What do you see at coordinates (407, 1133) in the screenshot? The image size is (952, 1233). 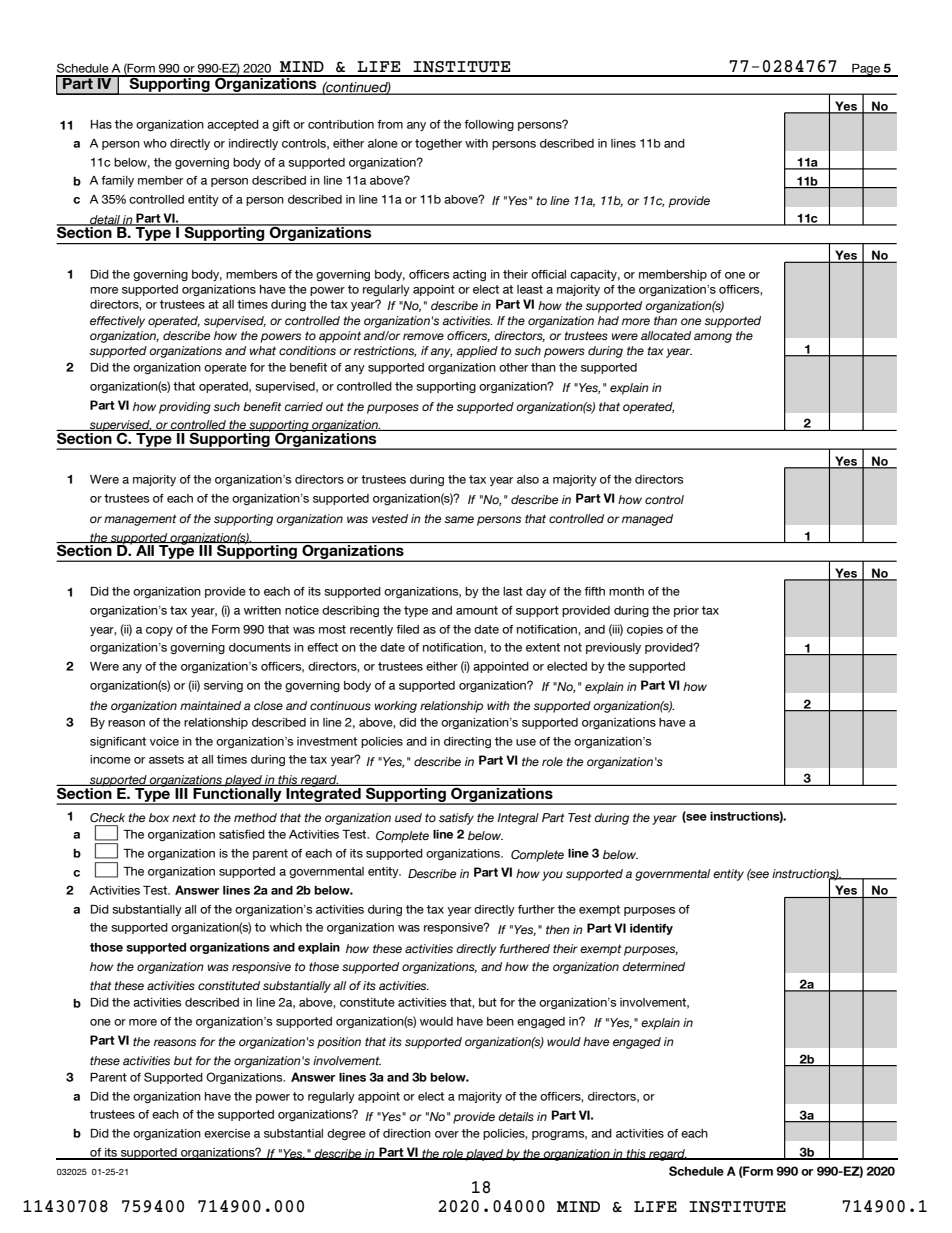 I see `direction` at bounding box center [407, 1133].
